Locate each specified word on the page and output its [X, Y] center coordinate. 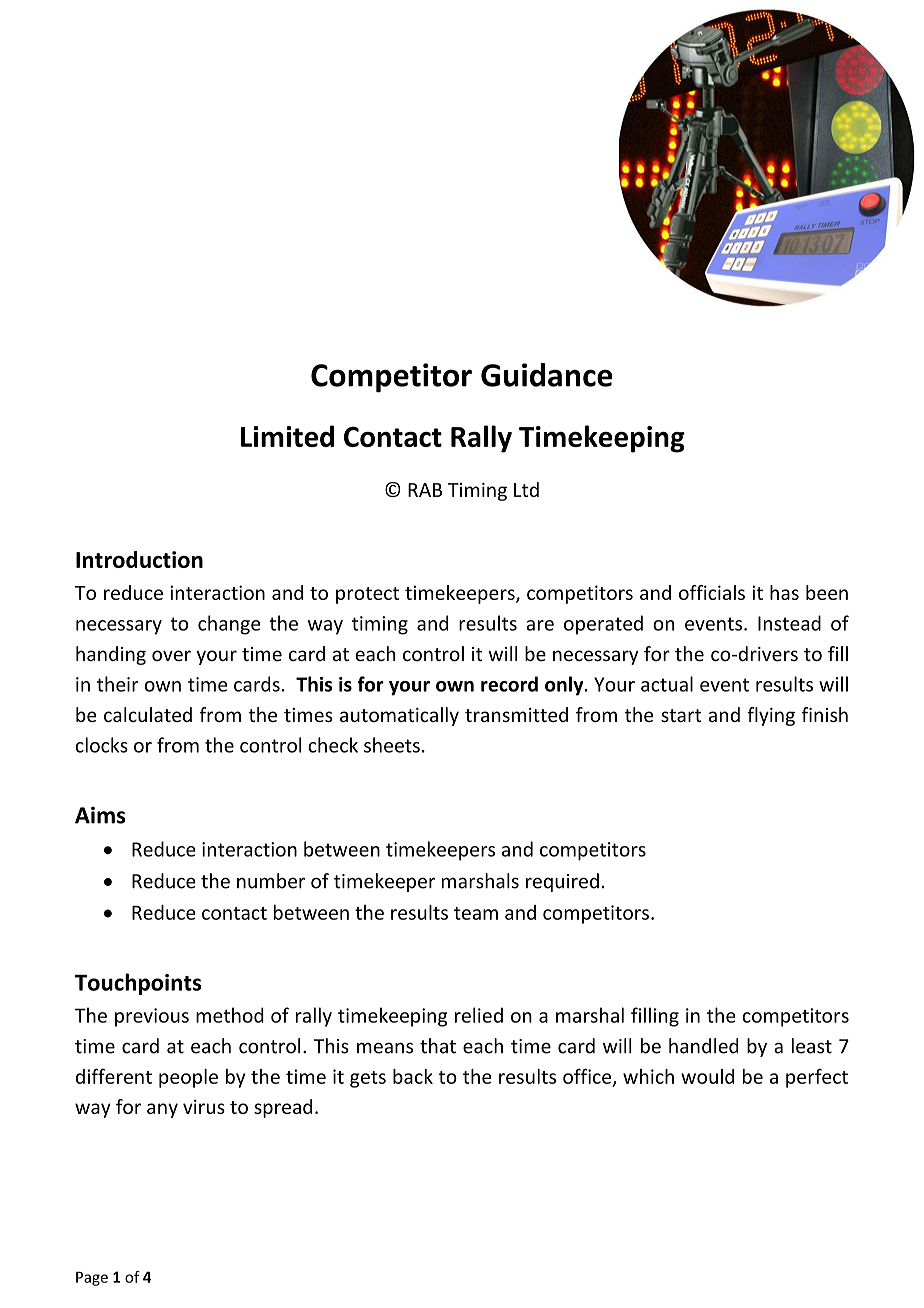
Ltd [526, 489]
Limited [287, 436]
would [707, 1076]
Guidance [547, 375]
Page [92, 1278]
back [413, 1076]
